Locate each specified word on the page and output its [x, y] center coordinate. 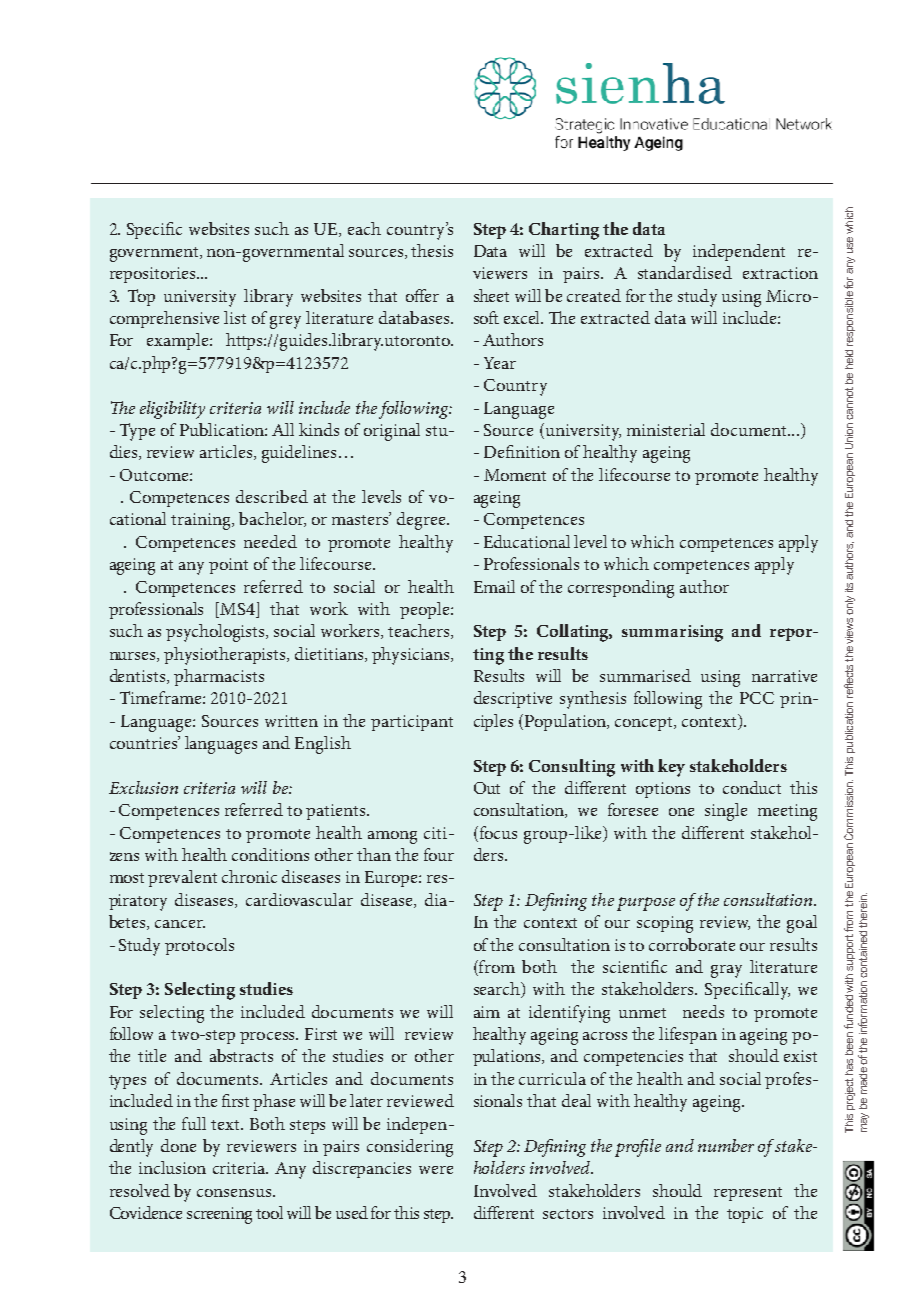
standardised [685, 272]
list [235, 317]
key [671, 768]
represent [748, 1194]
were [436, 1170]
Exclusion [143, 787]
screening [219, 1215]
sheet [491, 295]
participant [412, 723]
